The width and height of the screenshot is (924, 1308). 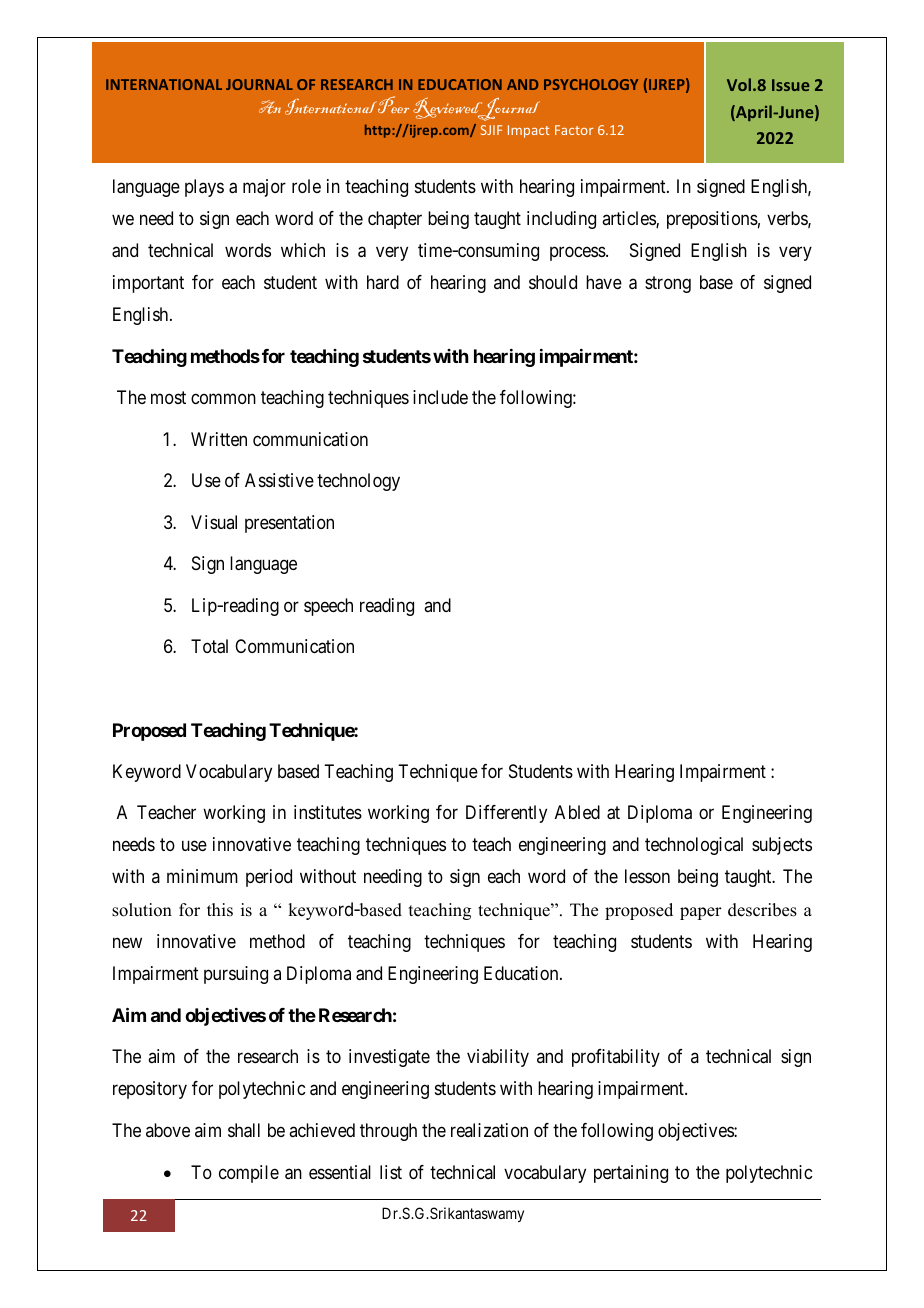 What do you see at coordinates (440, 397) in the screenshot?
I see `include` at bounding box center [440, 397].
